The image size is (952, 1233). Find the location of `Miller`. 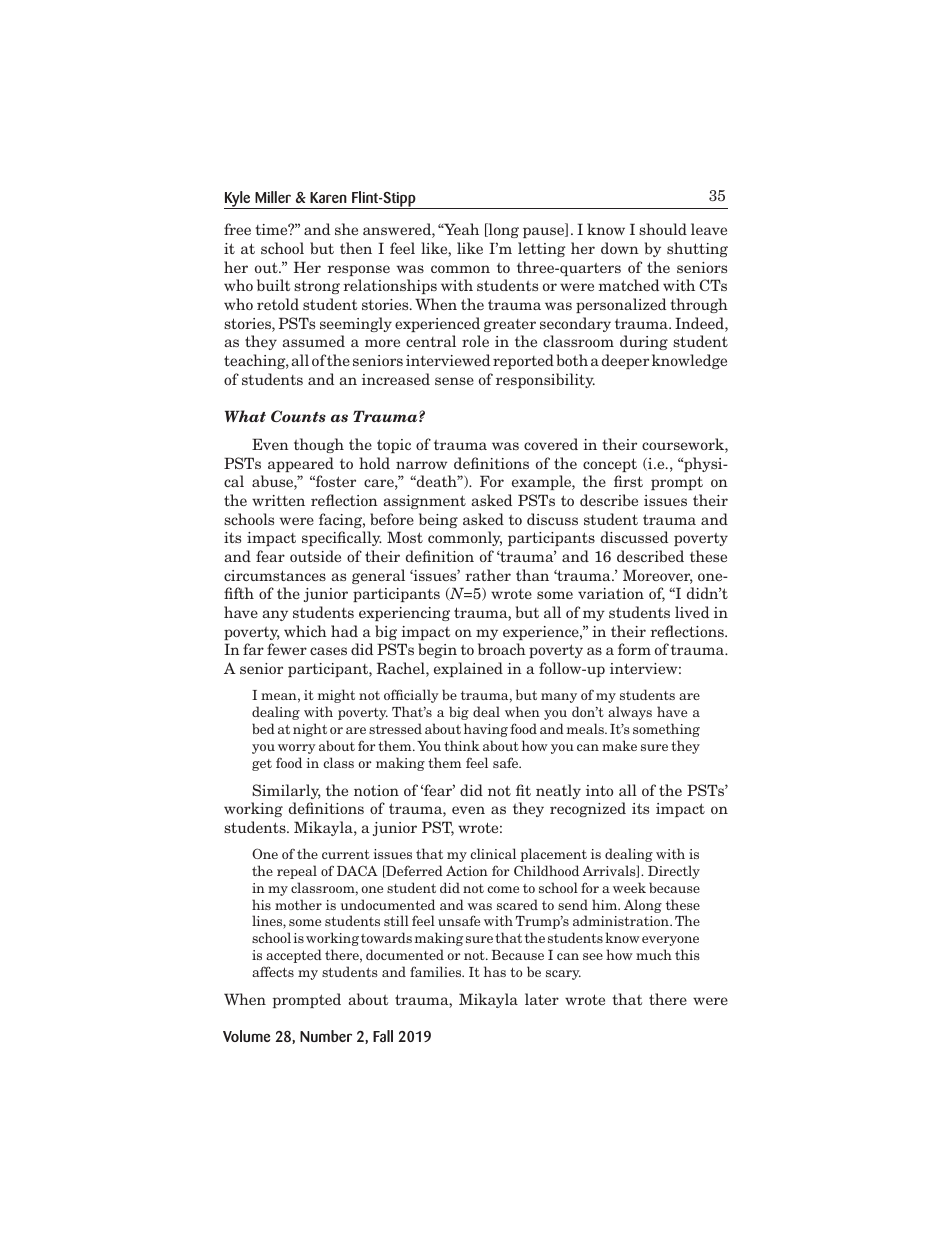

Miller is located at coordinates (273, 197).
